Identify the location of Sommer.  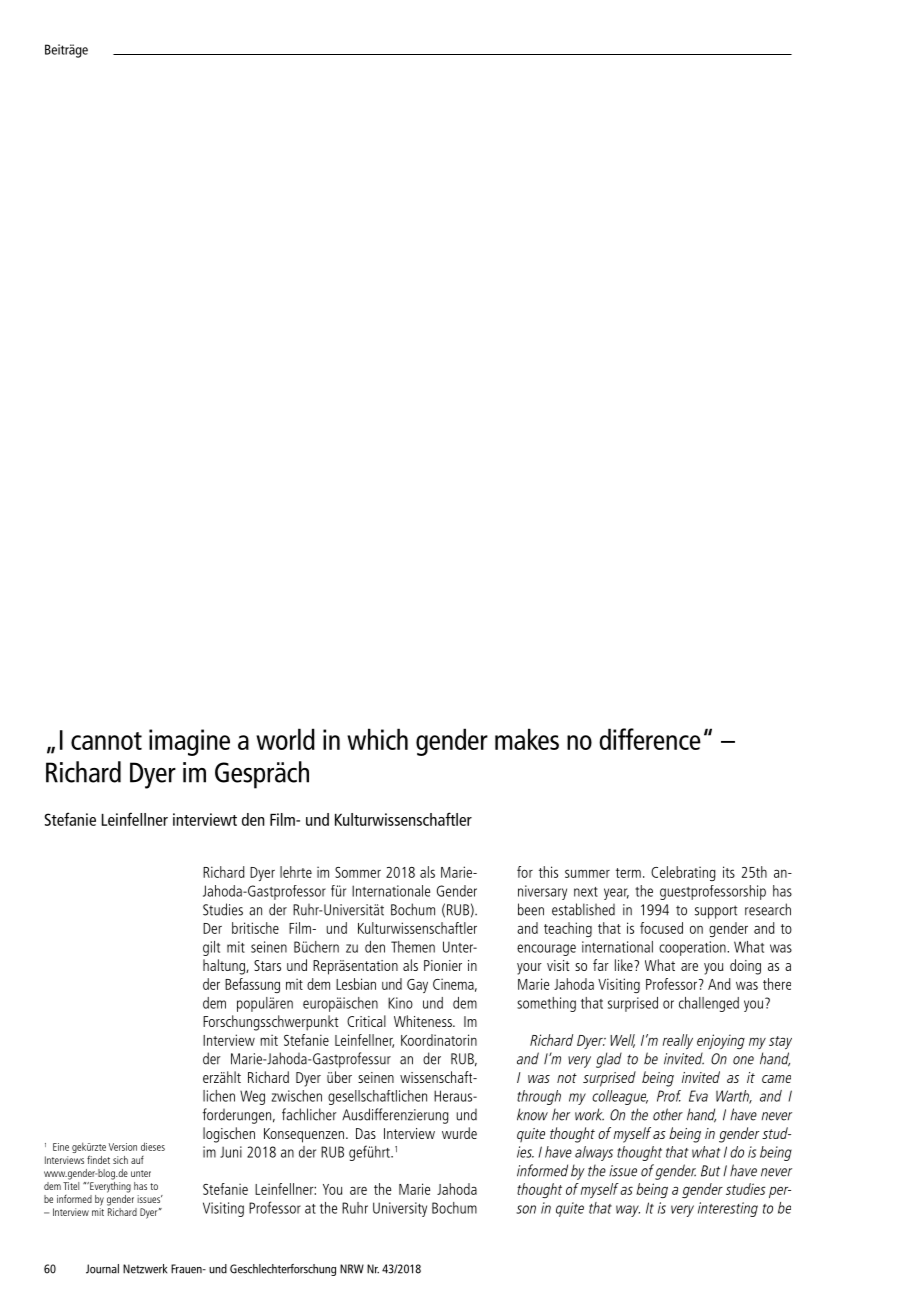
(358, 872).
